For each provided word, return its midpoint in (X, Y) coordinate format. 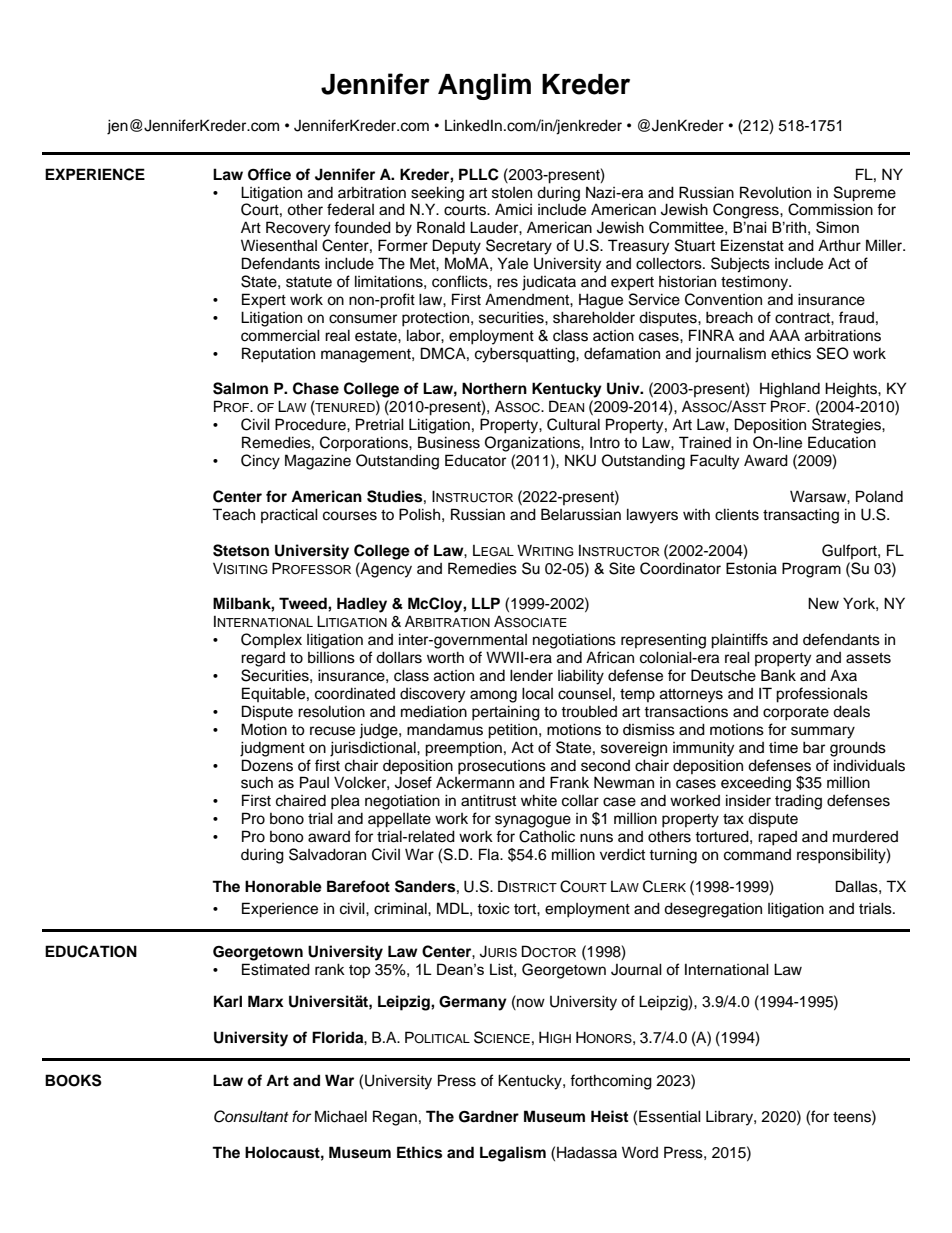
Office (269, 174)
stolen (512, 193)
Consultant (251, 1116)
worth (445, 657)
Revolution (775, 192)
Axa (843, 675)
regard (263, 659)
